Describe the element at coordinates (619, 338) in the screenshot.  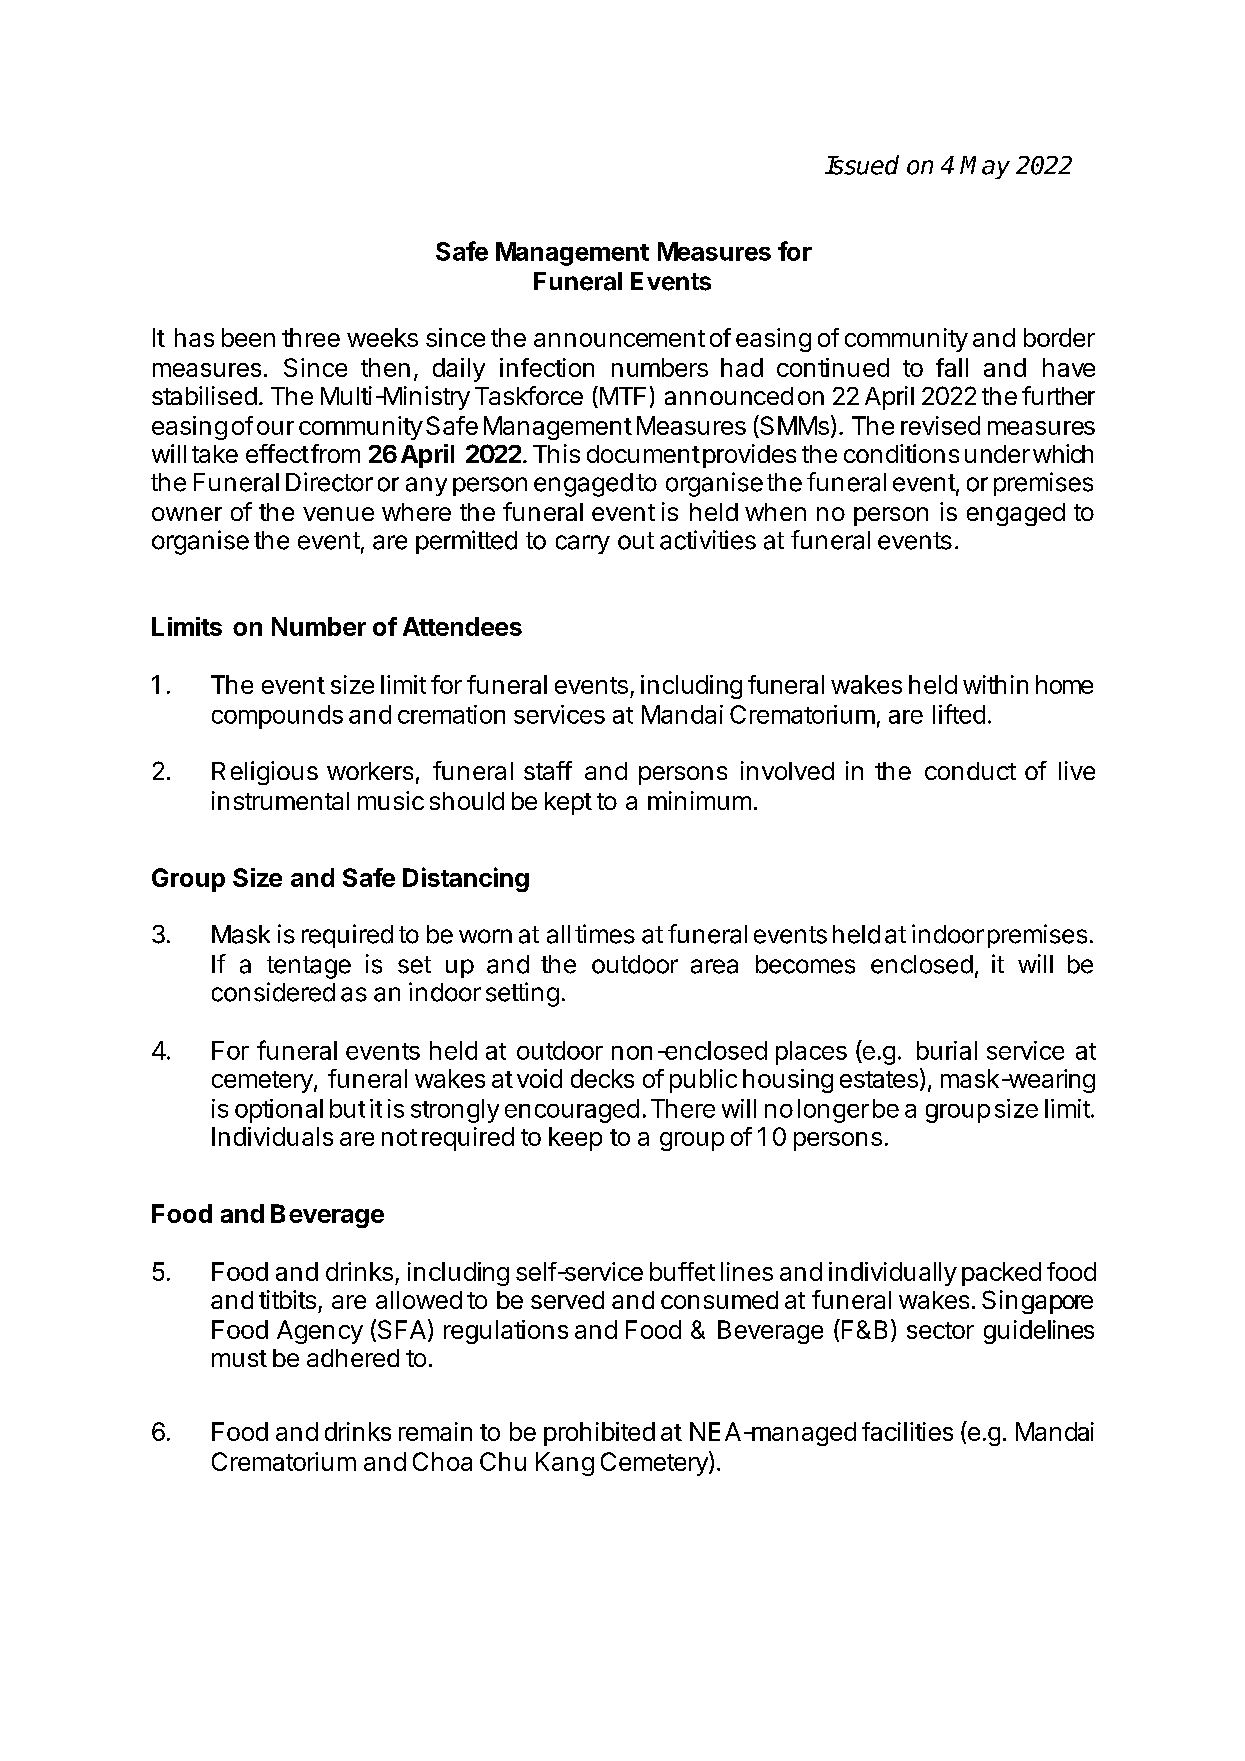
I see `announcement` at that location.
